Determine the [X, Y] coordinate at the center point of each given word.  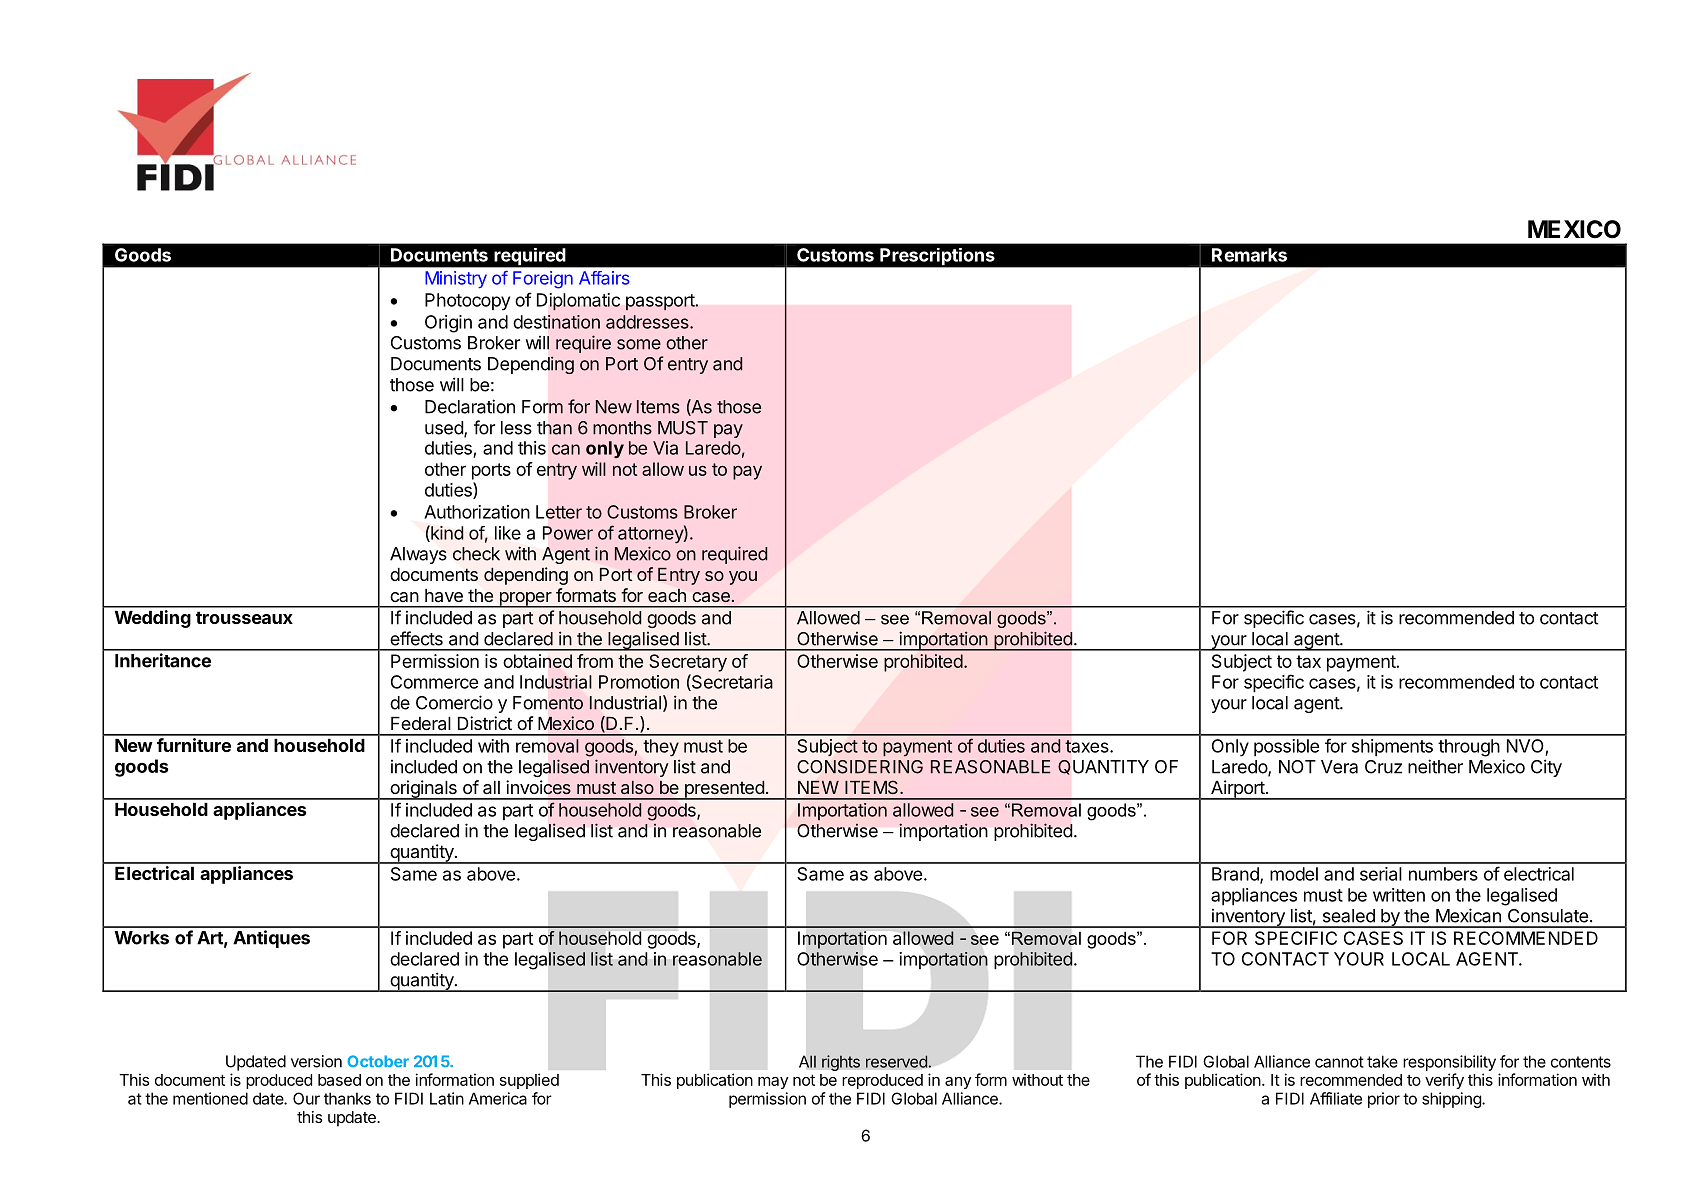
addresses [648, 322]
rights [841, 1063]
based [339, 1080]
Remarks [1249, 255]
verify [1444, 1081]
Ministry [456, 279]
